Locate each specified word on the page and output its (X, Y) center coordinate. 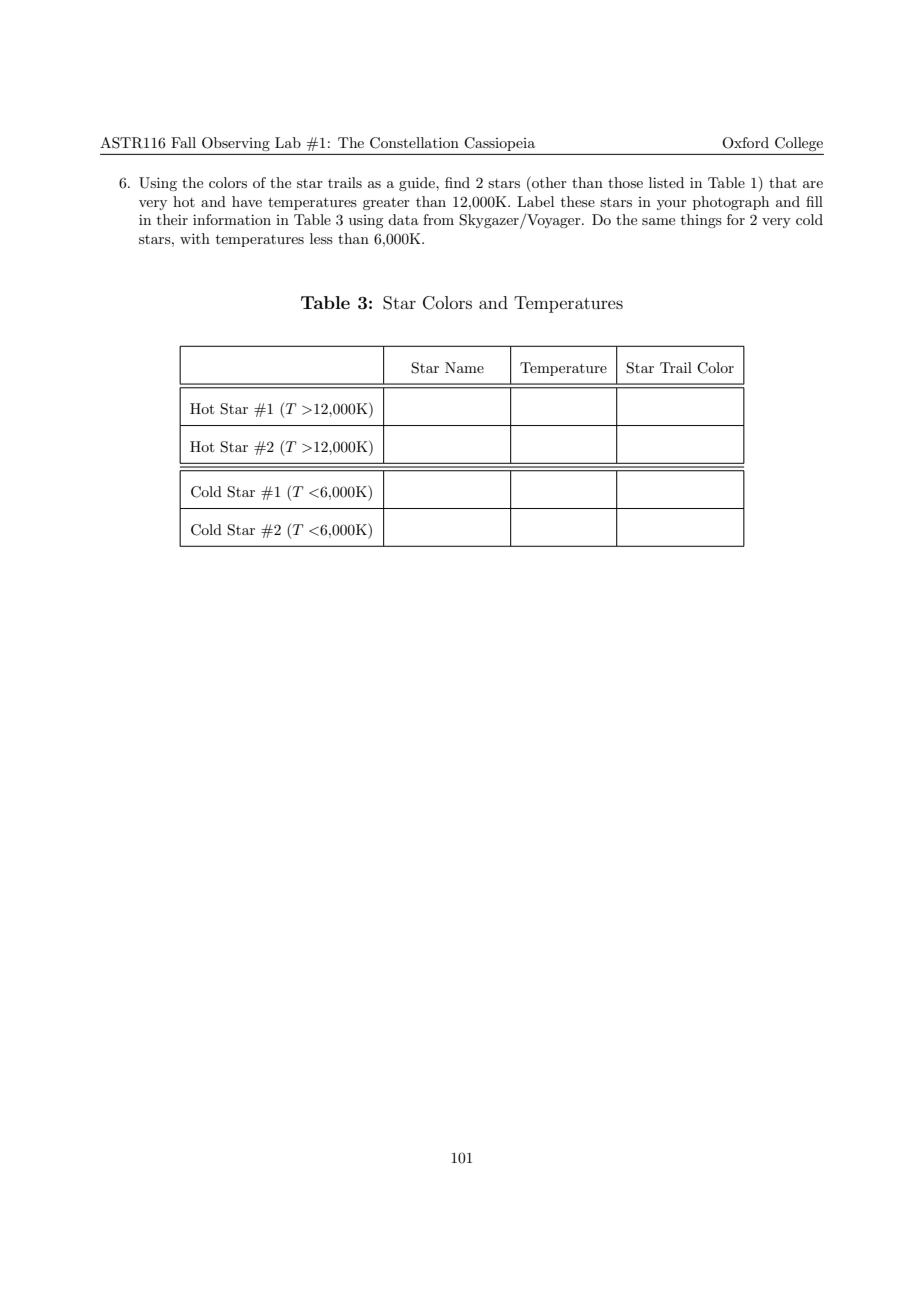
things (701, 221)
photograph (731, 203)
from (438, 219)
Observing (236, 144)
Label (535, 201)
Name (464, 367)
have (247, 201)
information (232, 219)
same (658, 221)
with (195, 238)
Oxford (745, 143)
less (321, 238)
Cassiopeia (499, 144)
